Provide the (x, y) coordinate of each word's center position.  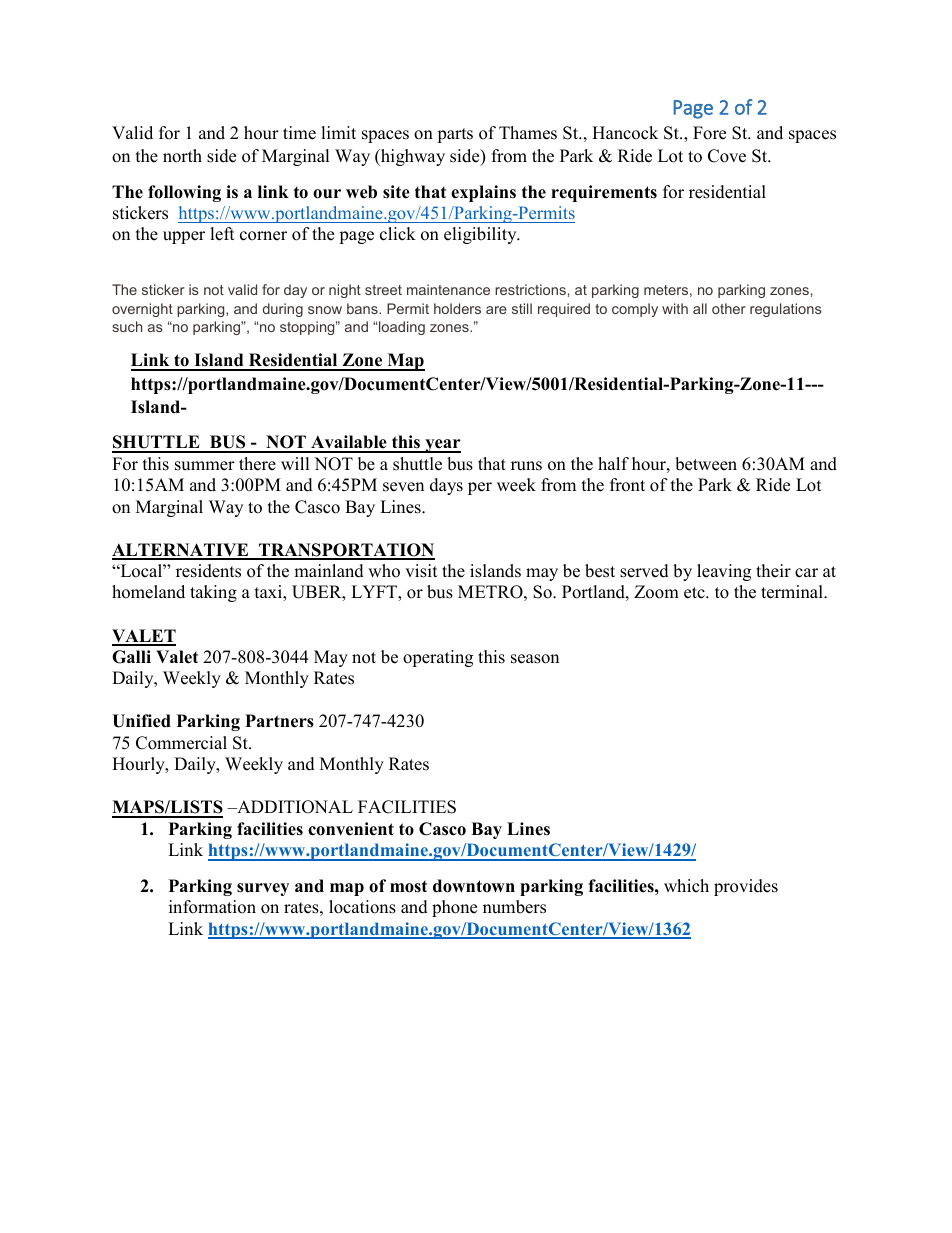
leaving (724, 572)
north (182, 156)
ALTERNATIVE (181, 551)
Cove (727, 156)
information (212, 907)
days (446, 486)
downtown (474, 886)
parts (455, 135)
